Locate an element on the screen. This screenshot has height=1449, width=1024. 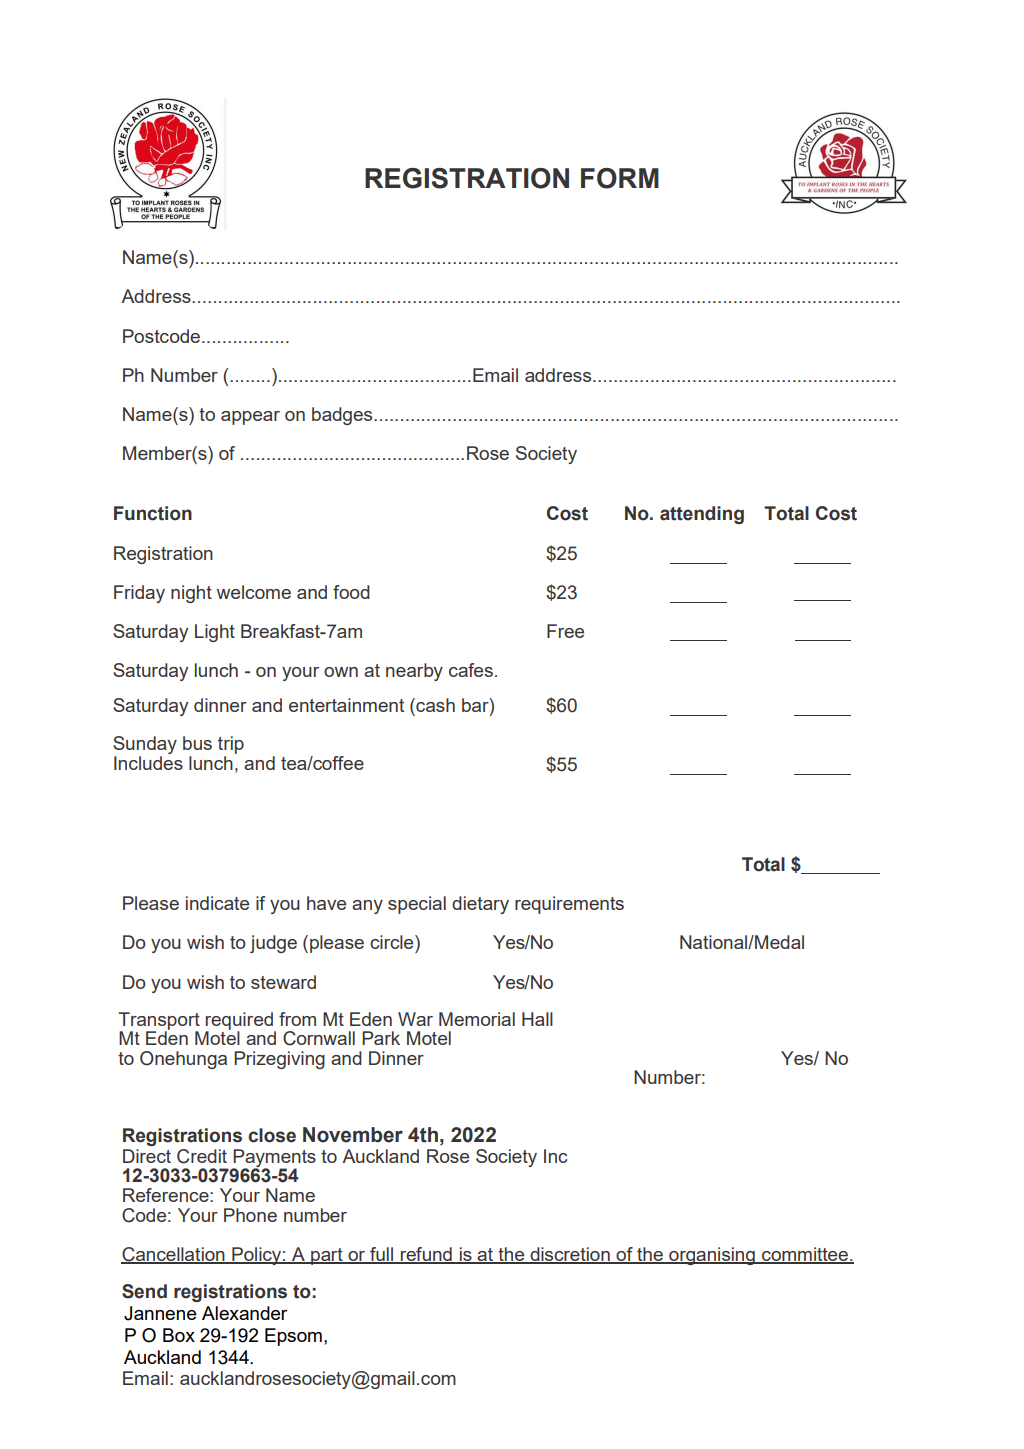
Alexander is located at coordinates (244, 1313).
